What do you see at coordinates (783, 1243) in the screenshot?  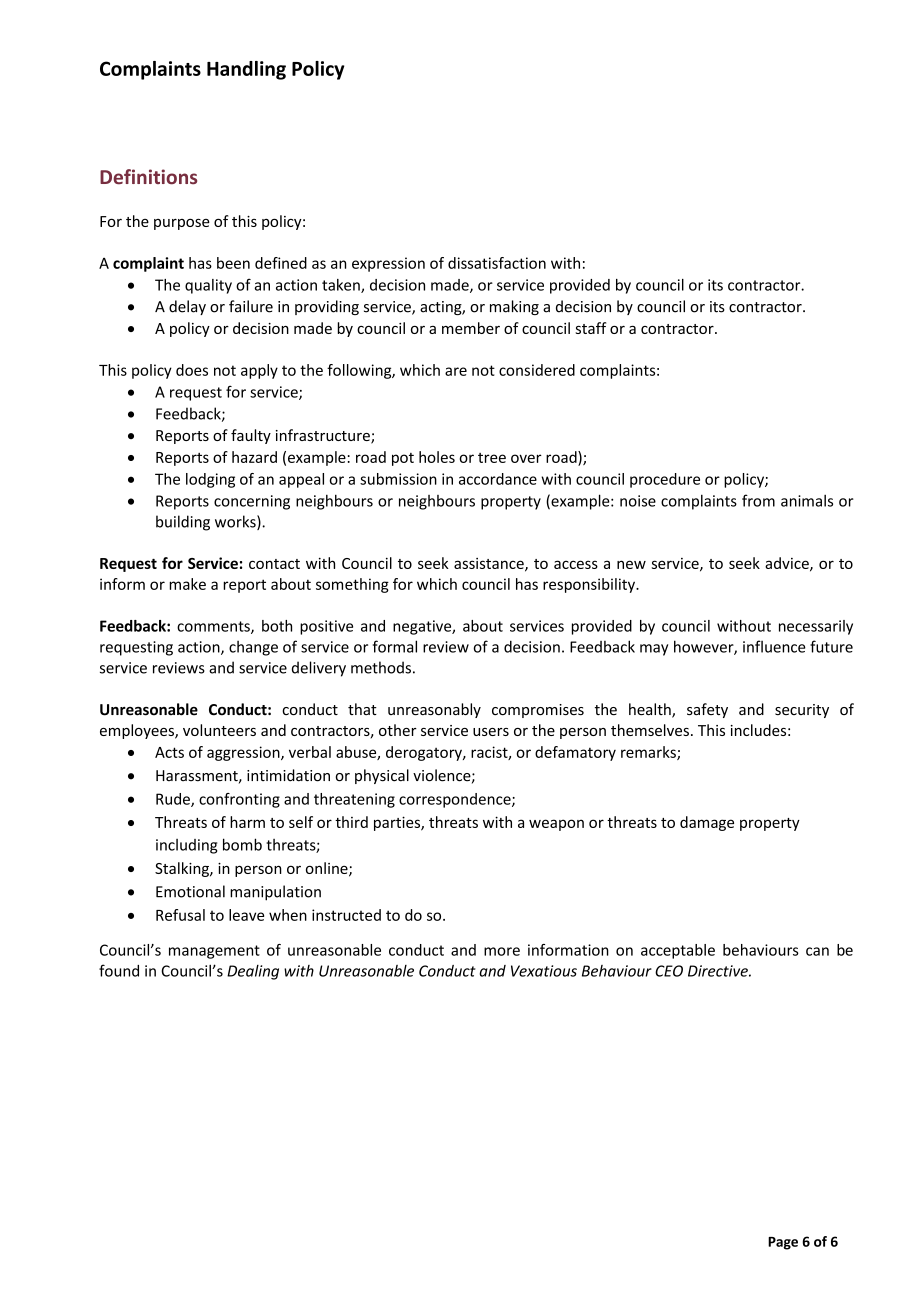 I see `Page` at bounding box center [783, 1243].
